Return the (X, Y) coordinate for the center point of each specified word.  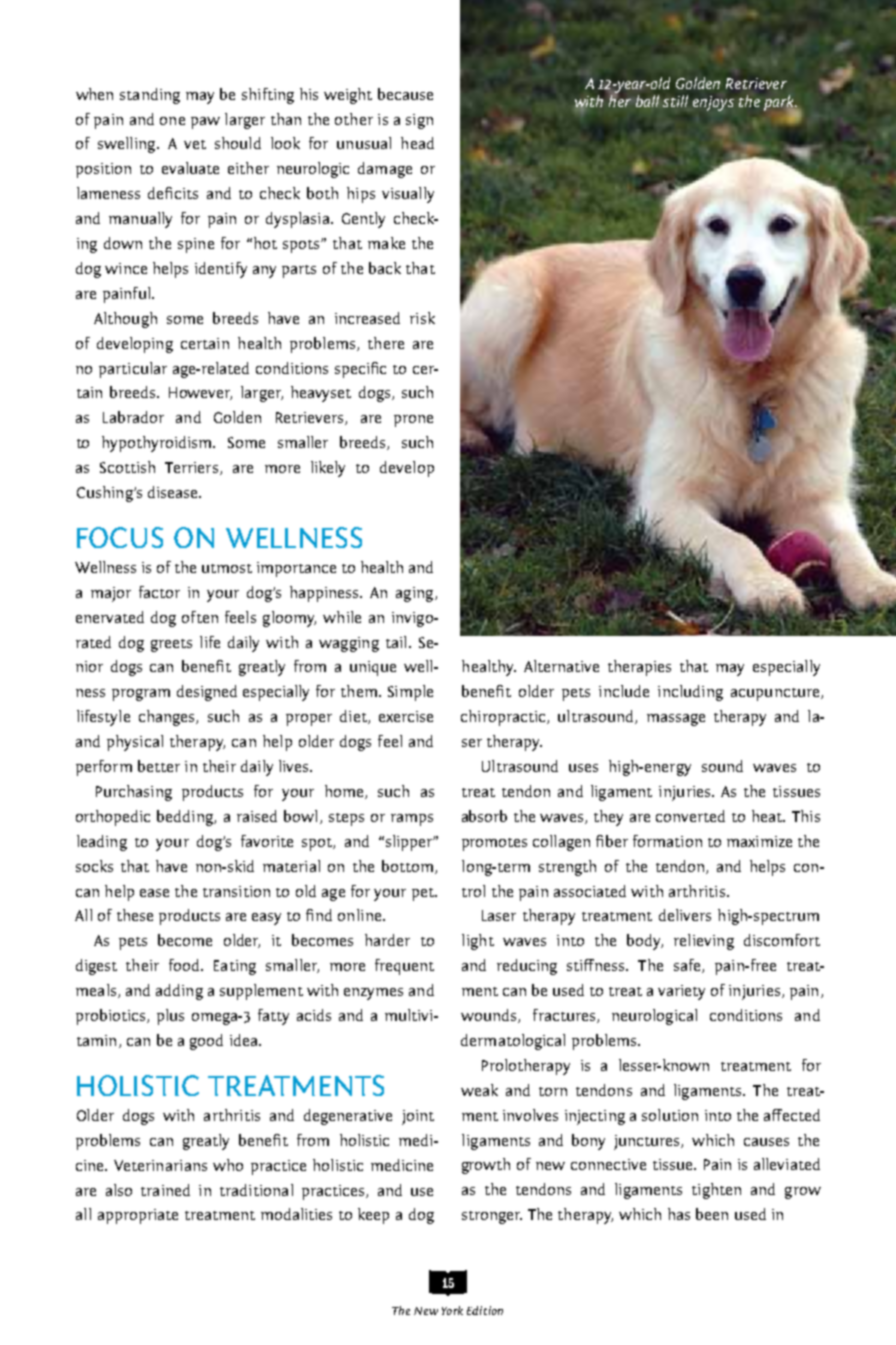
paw (205, 123)
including (690, 693)
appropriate (138, 1216)
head (417, 143)
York (452, 1310)
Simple (410, 693)
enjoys (713, 103)
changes (168, 718)
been (712, 1214)
